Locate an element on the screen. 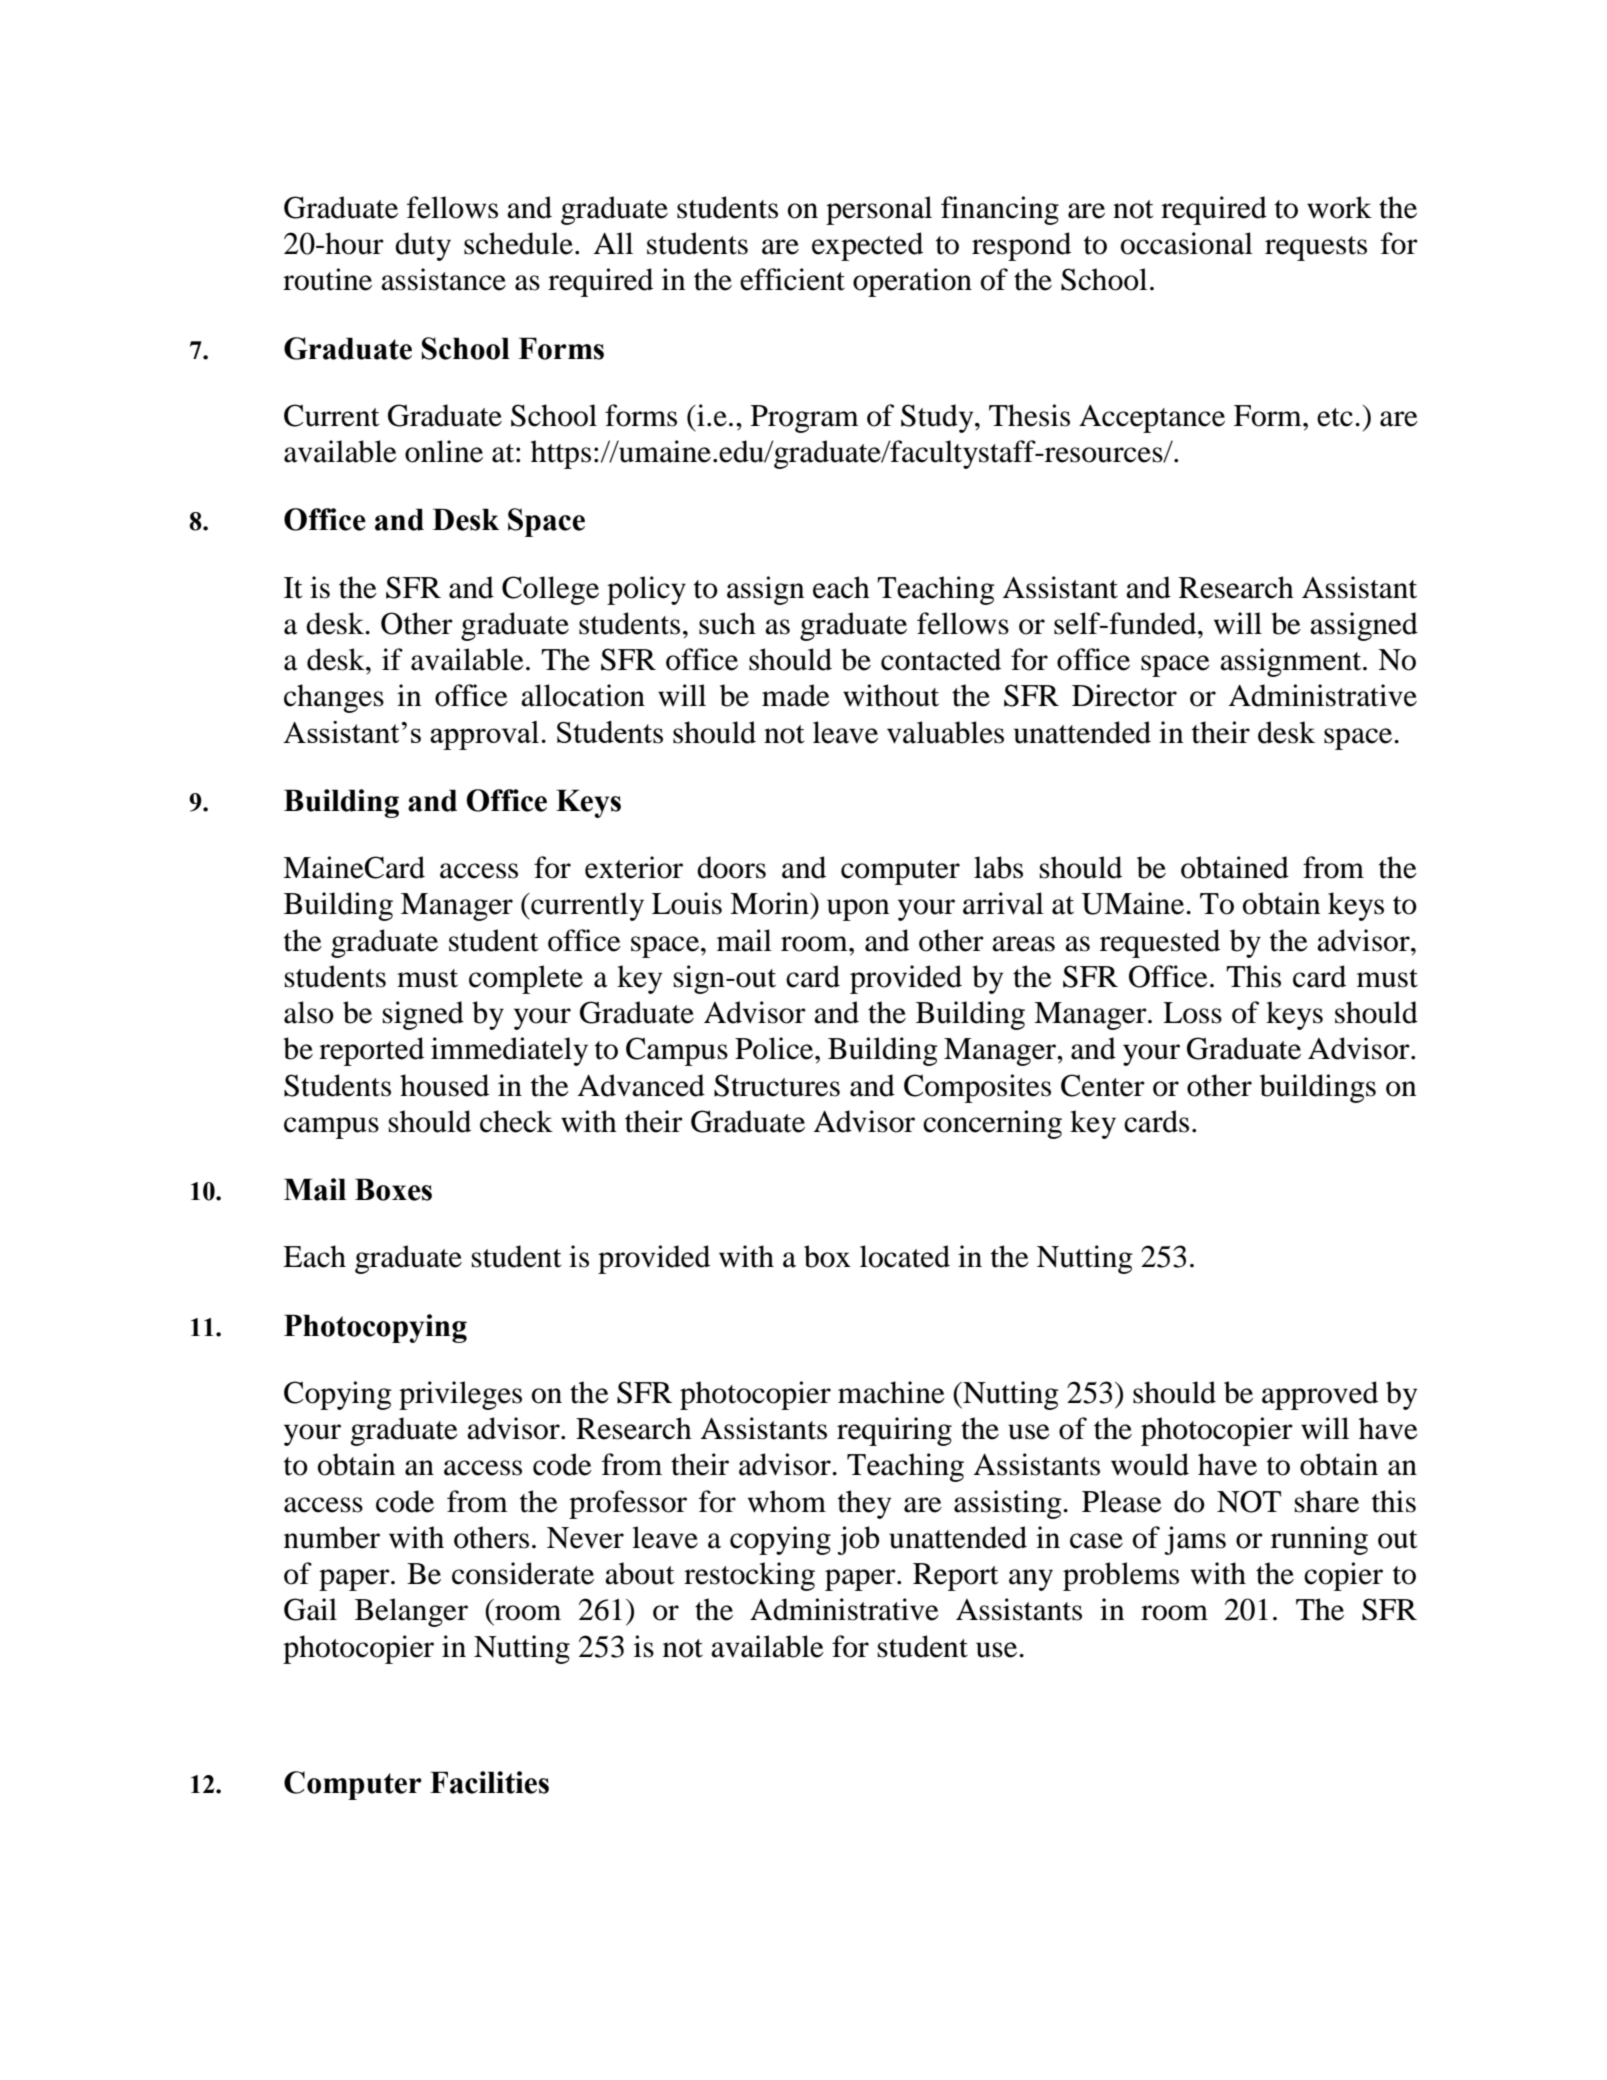 The width and height of the screenshot is (1607, 2080). Loss is located at coordinates (1192, 1013).
